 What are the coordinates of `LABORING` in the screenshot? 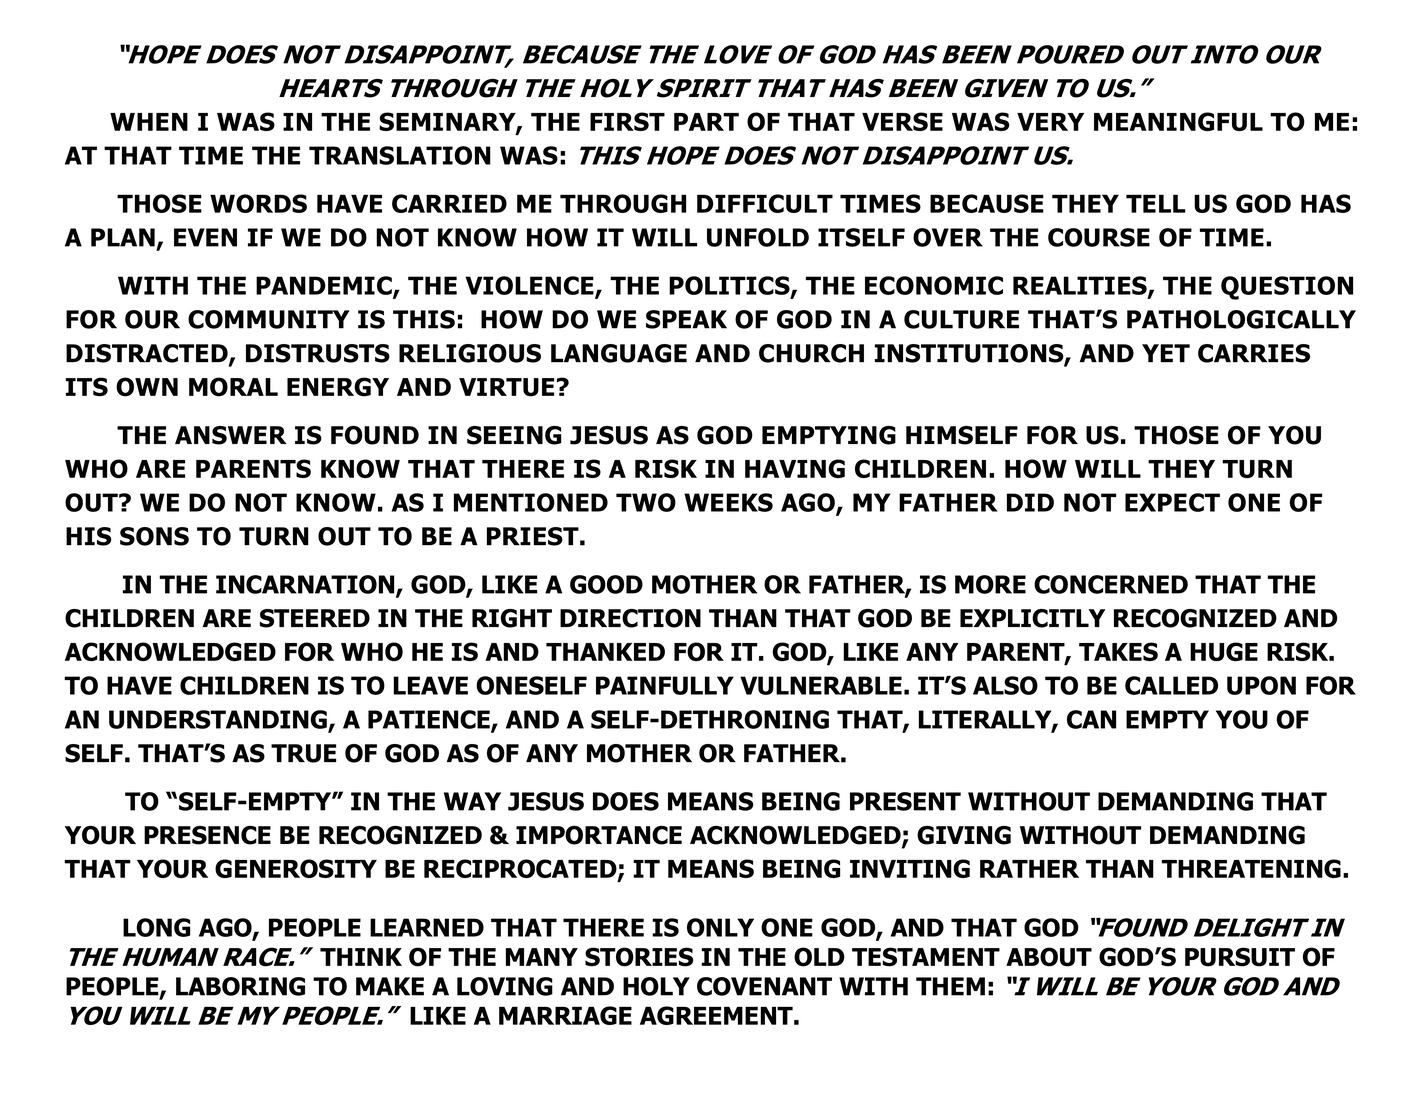 It's located at (240, 986).
